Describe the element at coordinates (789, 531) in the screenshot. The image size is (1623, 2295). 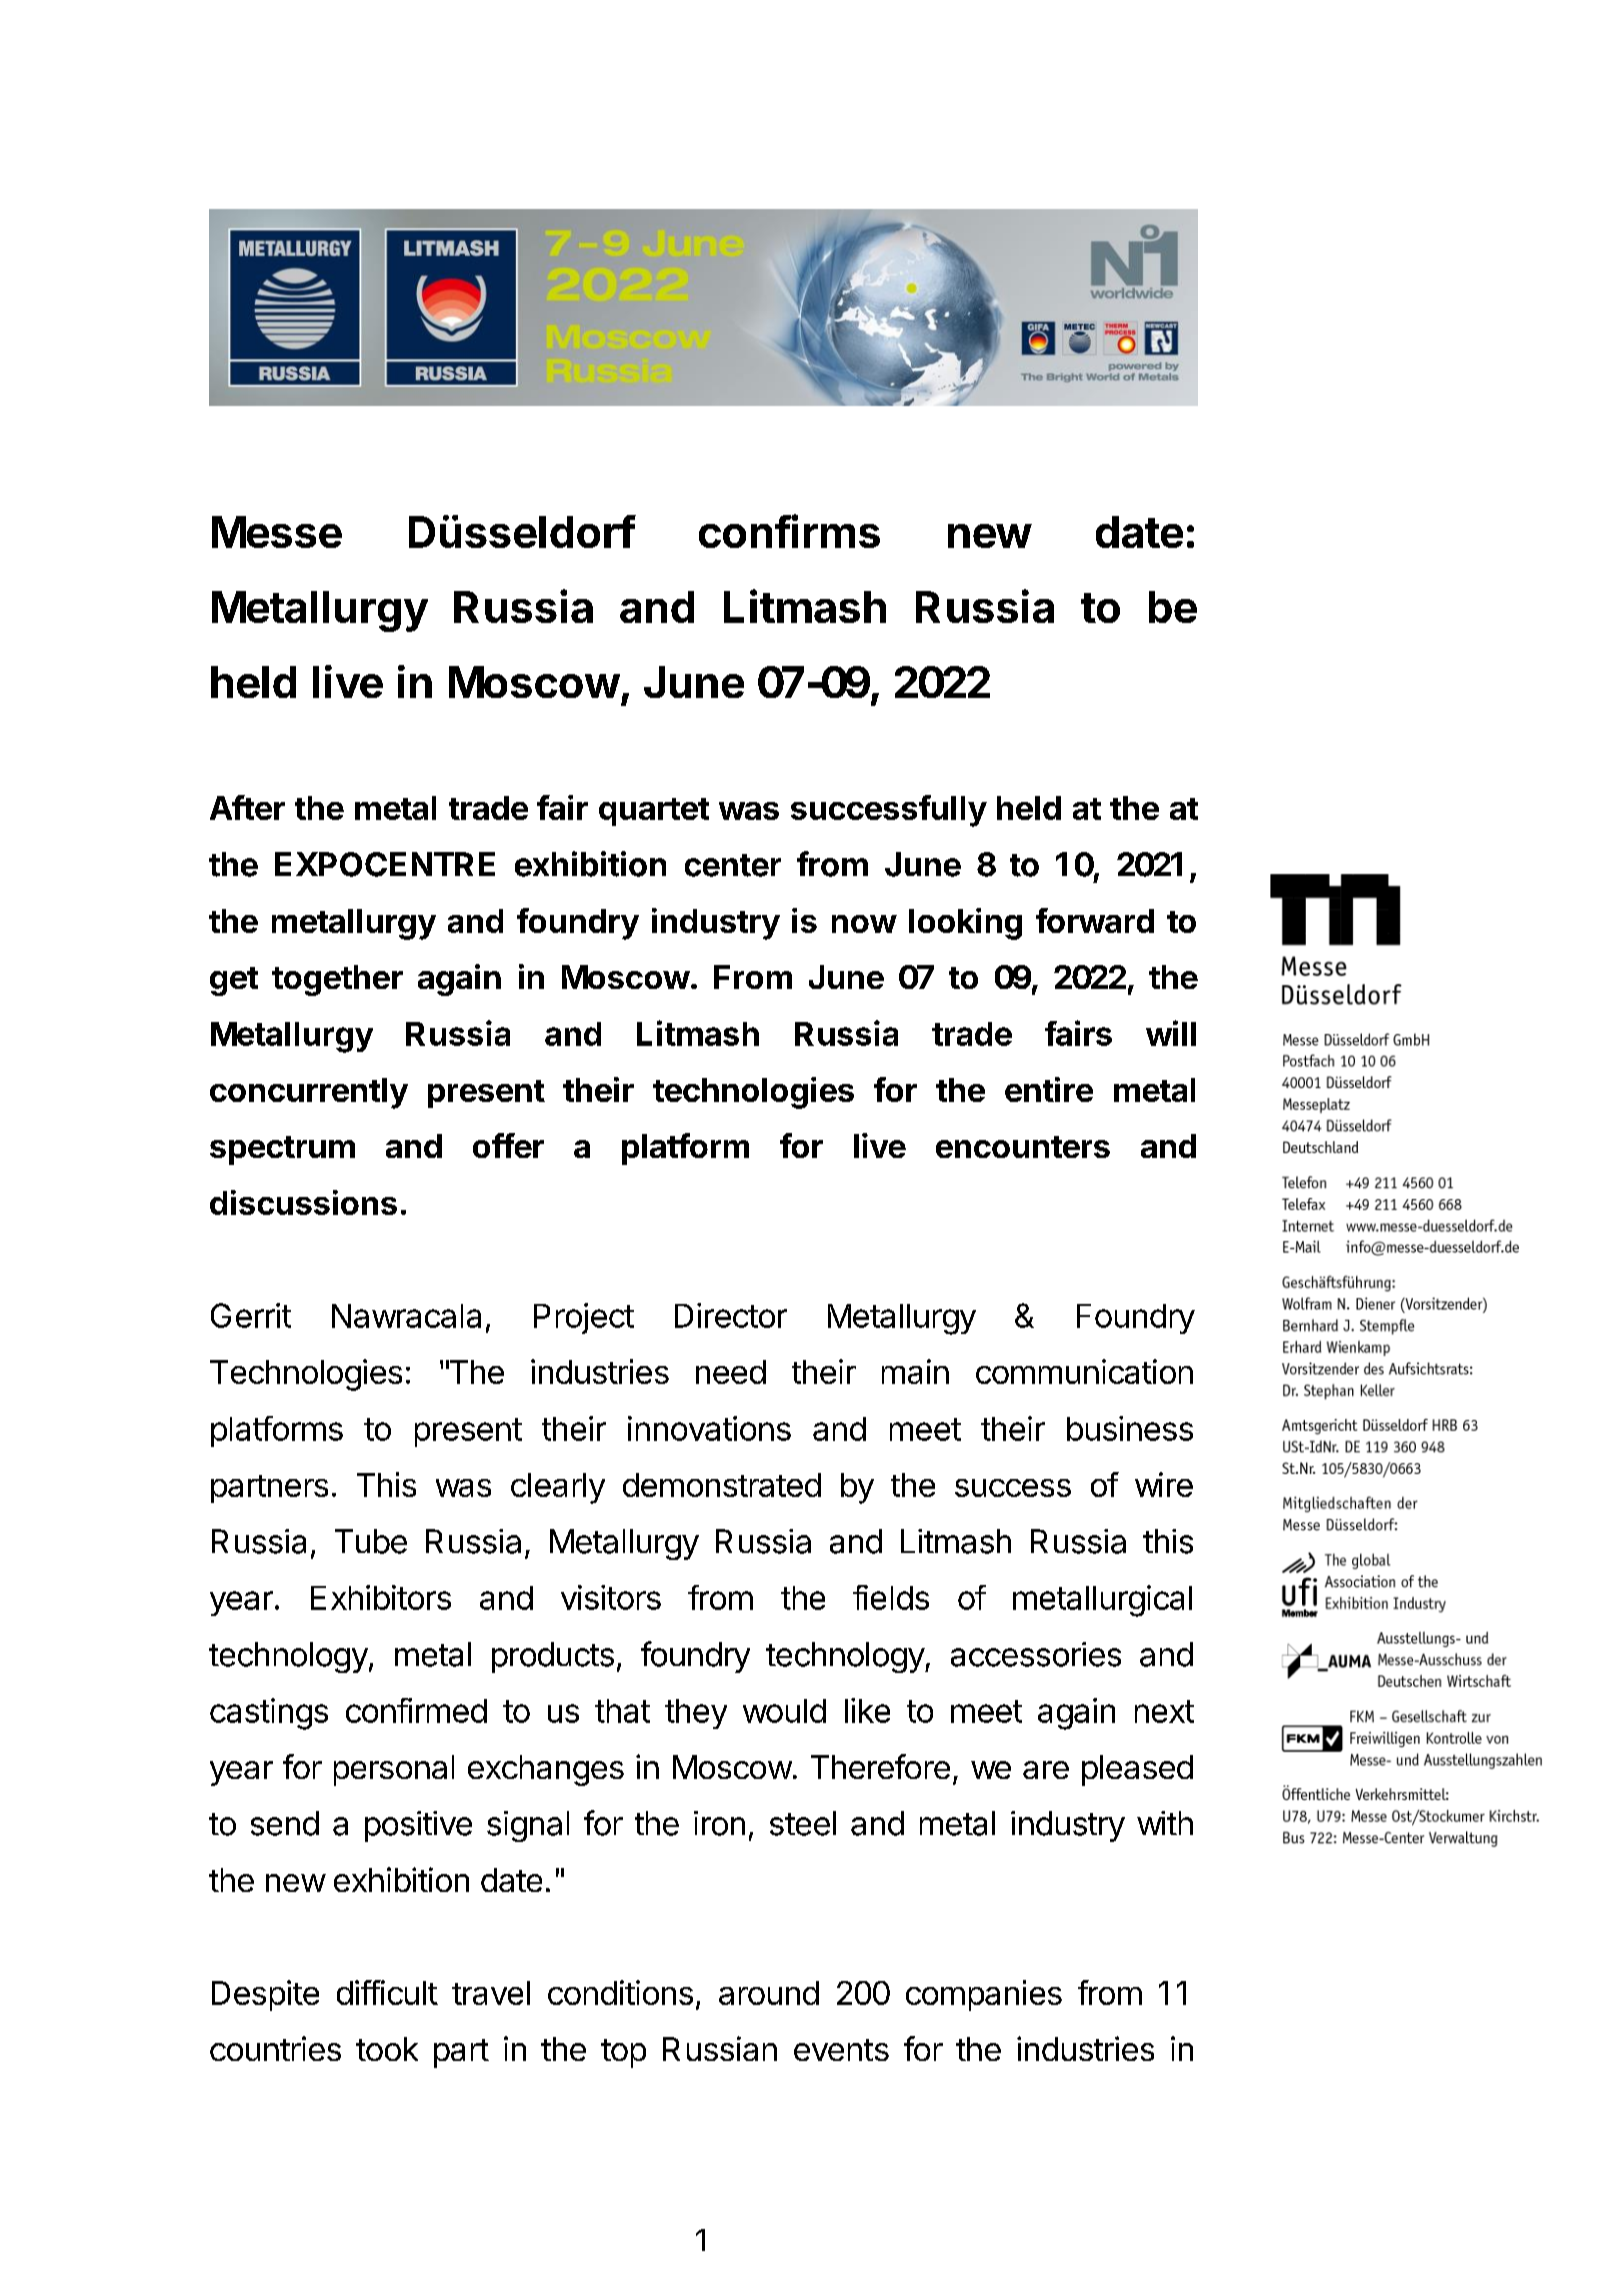
I see `confirms` at that location.
